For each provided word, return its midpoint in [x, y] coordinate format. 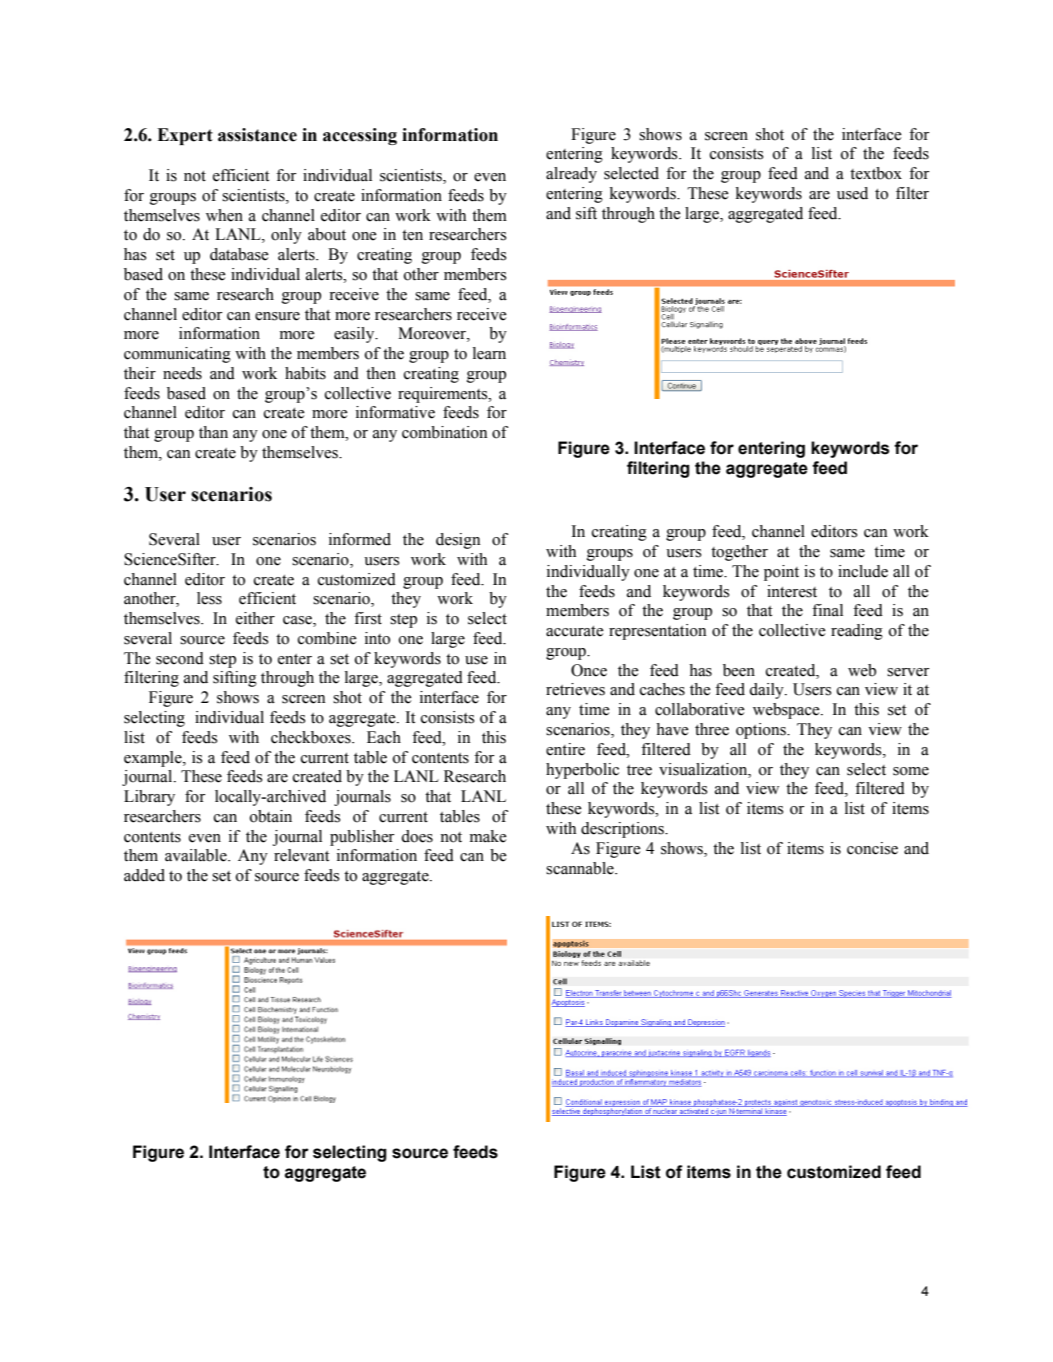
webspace [787, 711]
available [197, 855]
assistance [257, 135]
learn [489, 353]
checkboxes [312, 737]
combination [444, 432]
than [213, 432]
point [781, 573]
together [739, 553]
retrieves [575, 689]
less [209, 598]
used [852, 193]
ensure [277, 316]
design [458, 541]
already [571, 175]
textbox [876, 173]
